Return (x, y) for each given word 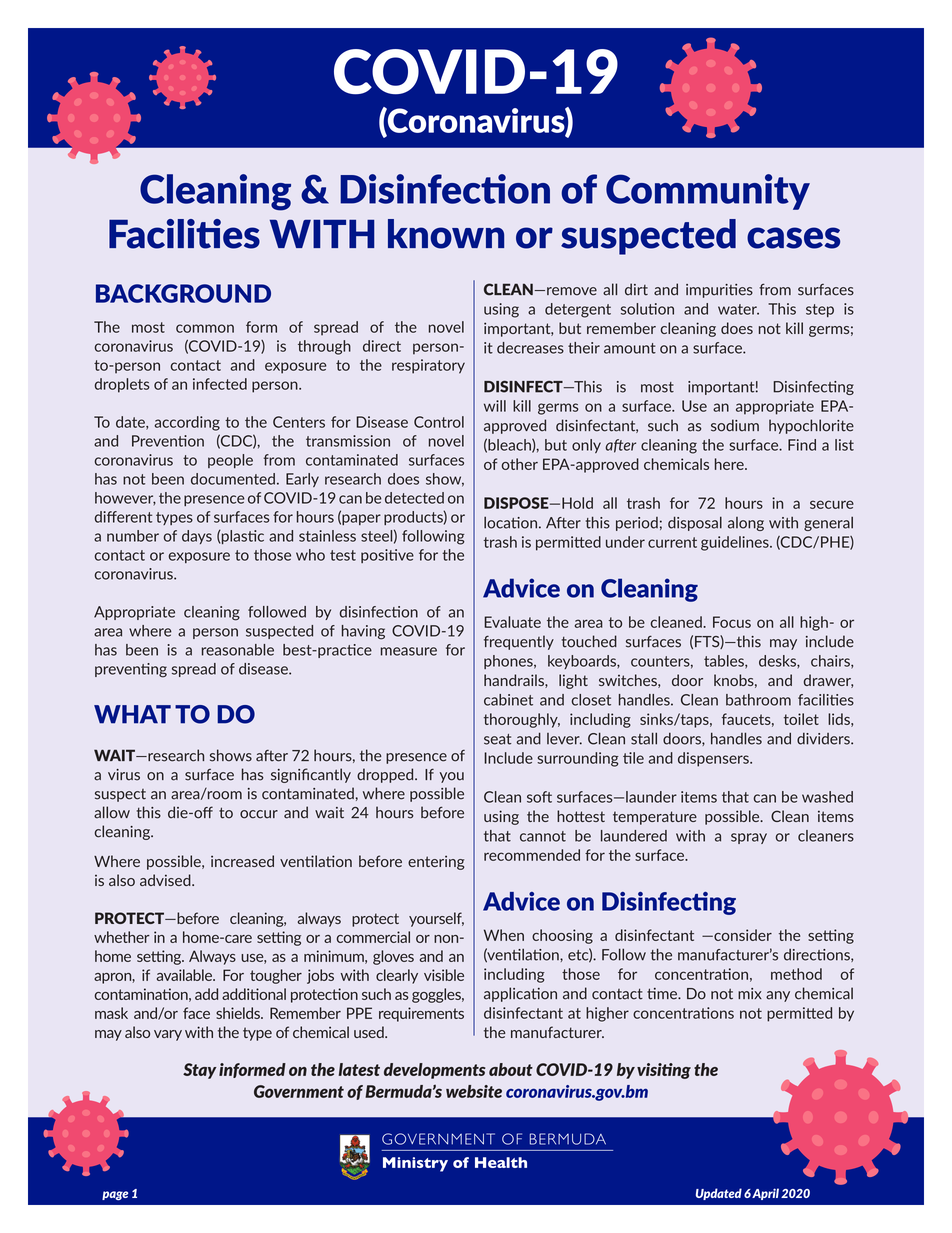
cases (793, 238)
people (230, 461)
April (765, 1194)
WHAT (132, 714)
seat (497, 739)
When (504, 935)
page (115, 1196)
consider (742, 935)
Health (501, 1162)
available (185, 975)
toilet (801, 719)
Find (802, 445)
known (446, 234)
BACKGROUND (183, 293)
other (520, 464)
